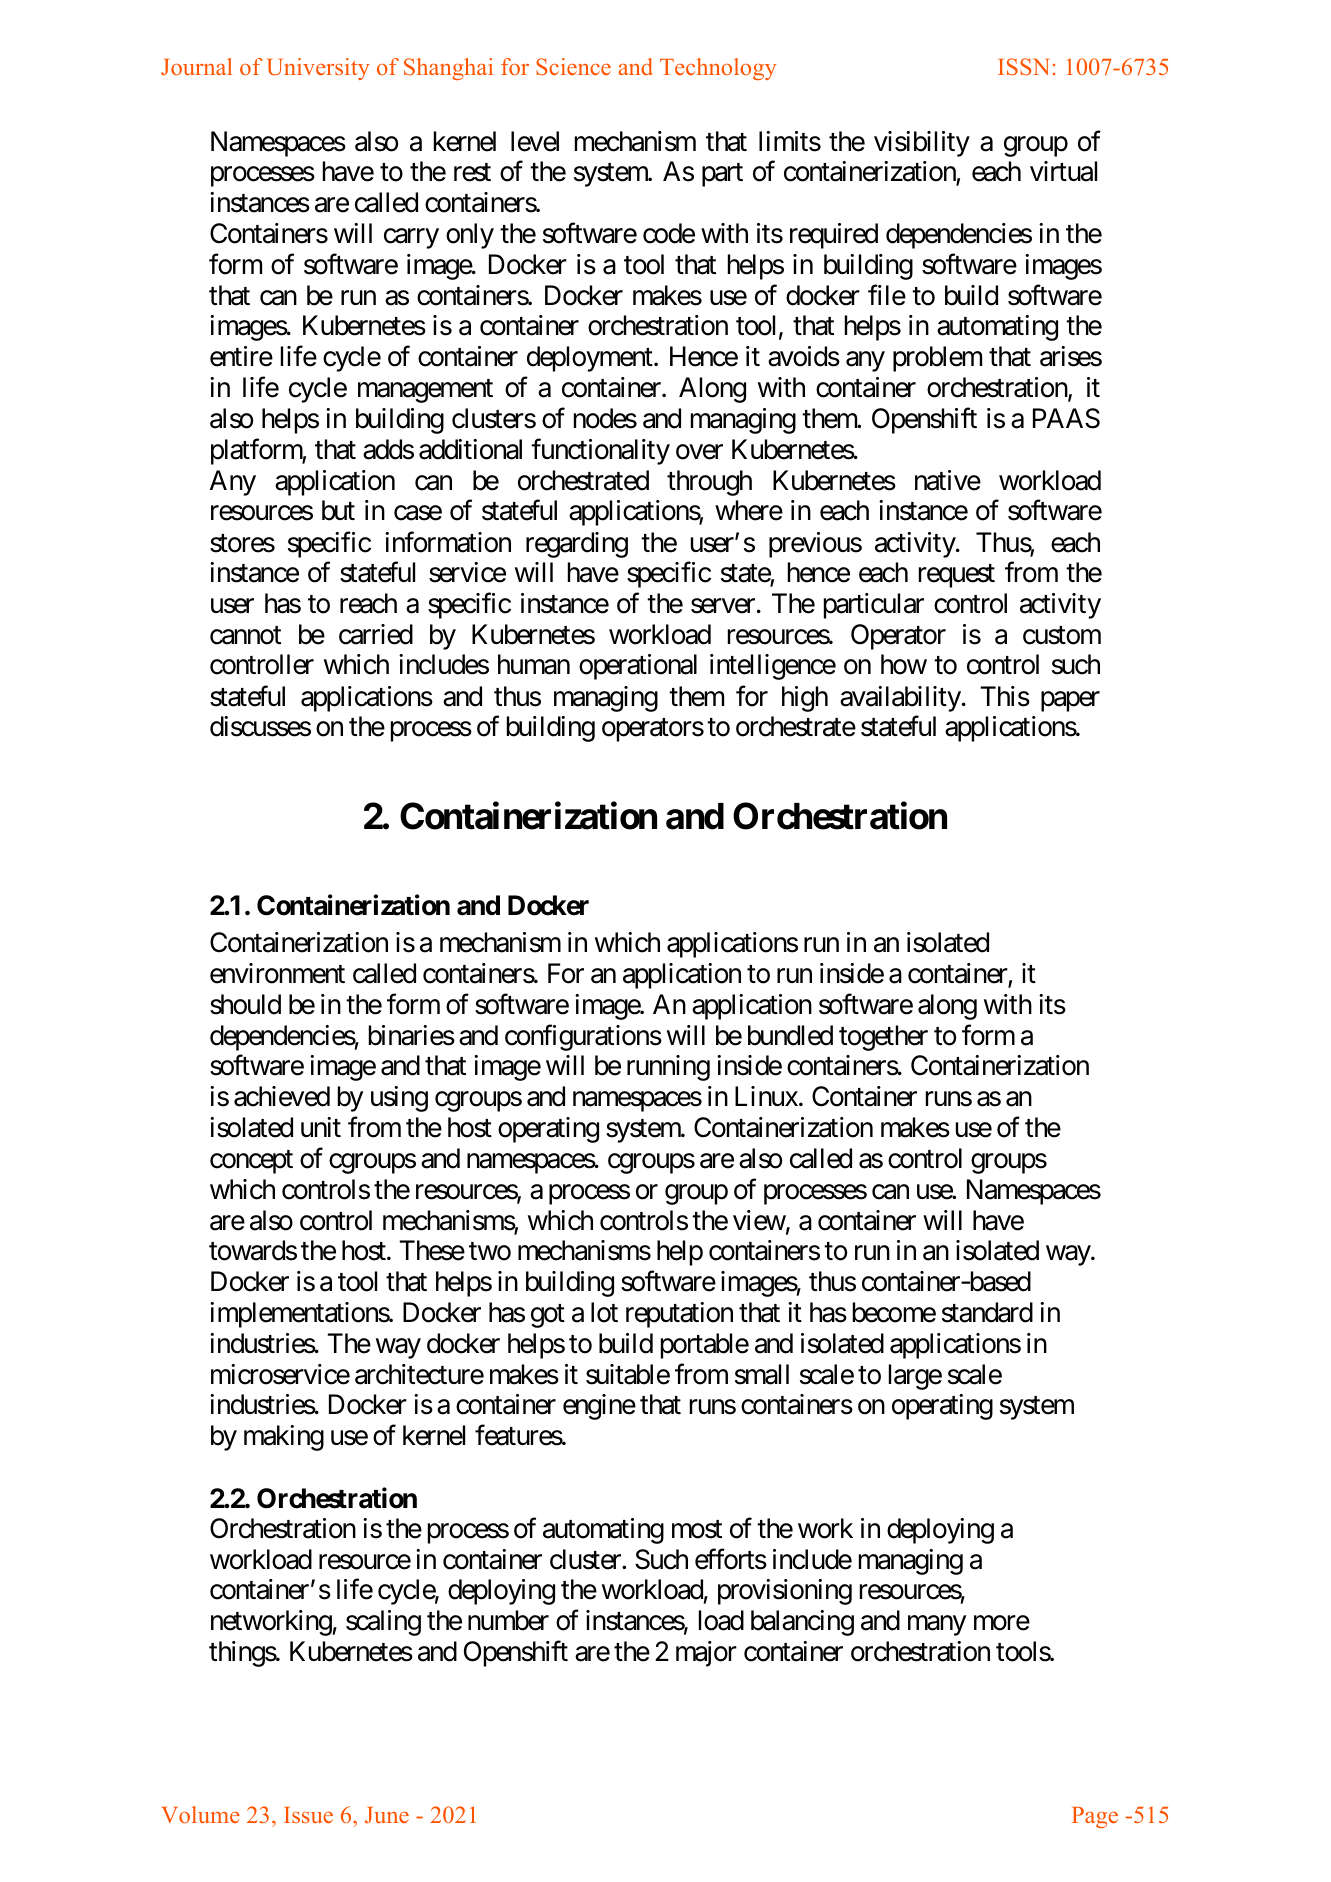  What do you see at coordinates (308, 1815) in the page?
I see `Issue` at bounding box center [308, 1815].
